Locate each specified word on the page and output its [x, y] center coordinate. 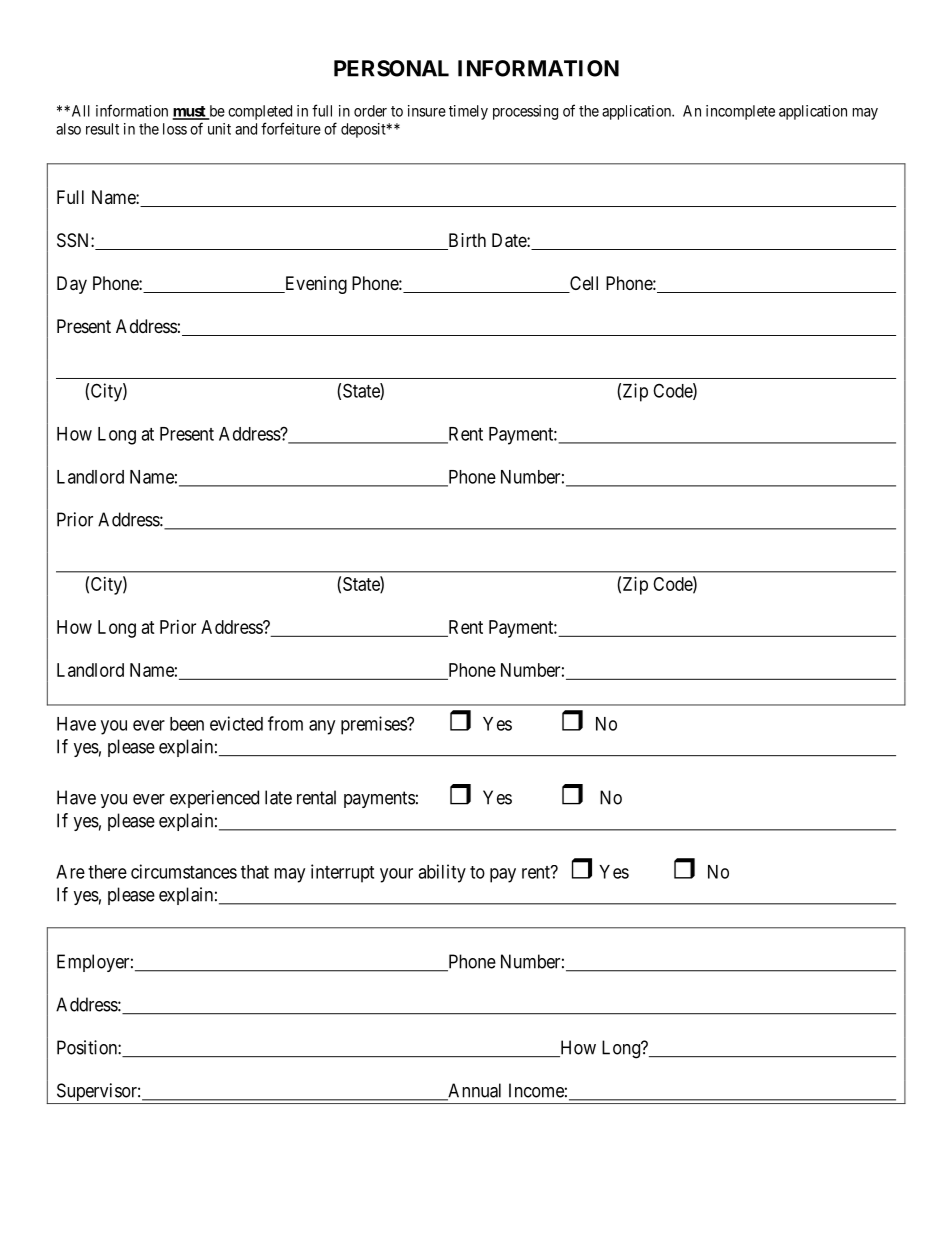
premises [374, 725]
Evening [314, 285]
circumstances [184, 871]
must [190, 112]
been [187, 724]
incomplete [740, 112]
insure [427, 111]
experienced [214, 799]
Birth [466, 241]
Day [72, 285]
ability [442, 873]
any [322, 727]
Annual [473, 1091]
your [396, 875]
